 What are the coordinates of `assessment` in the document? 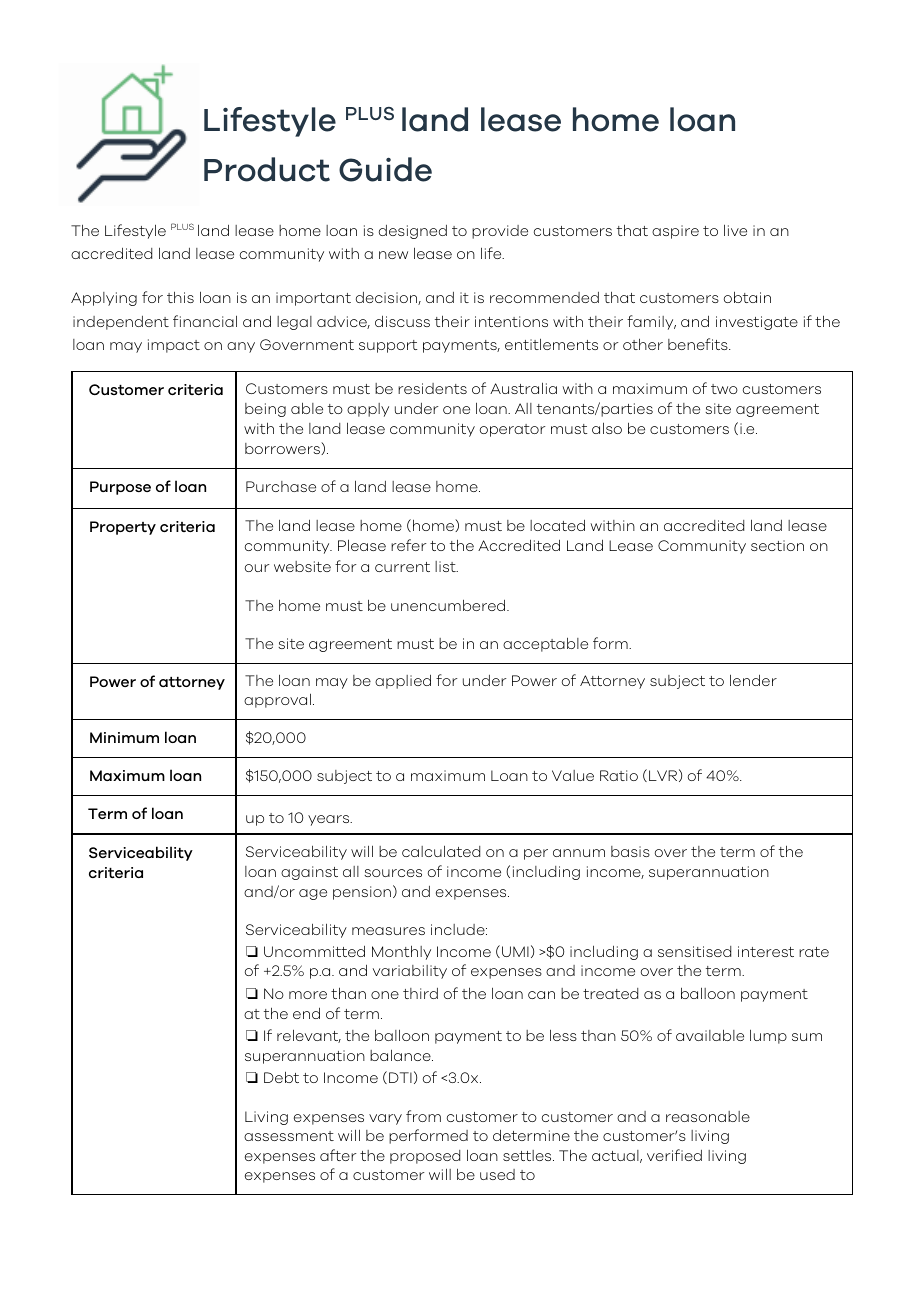 It's located at (289, 1136).
